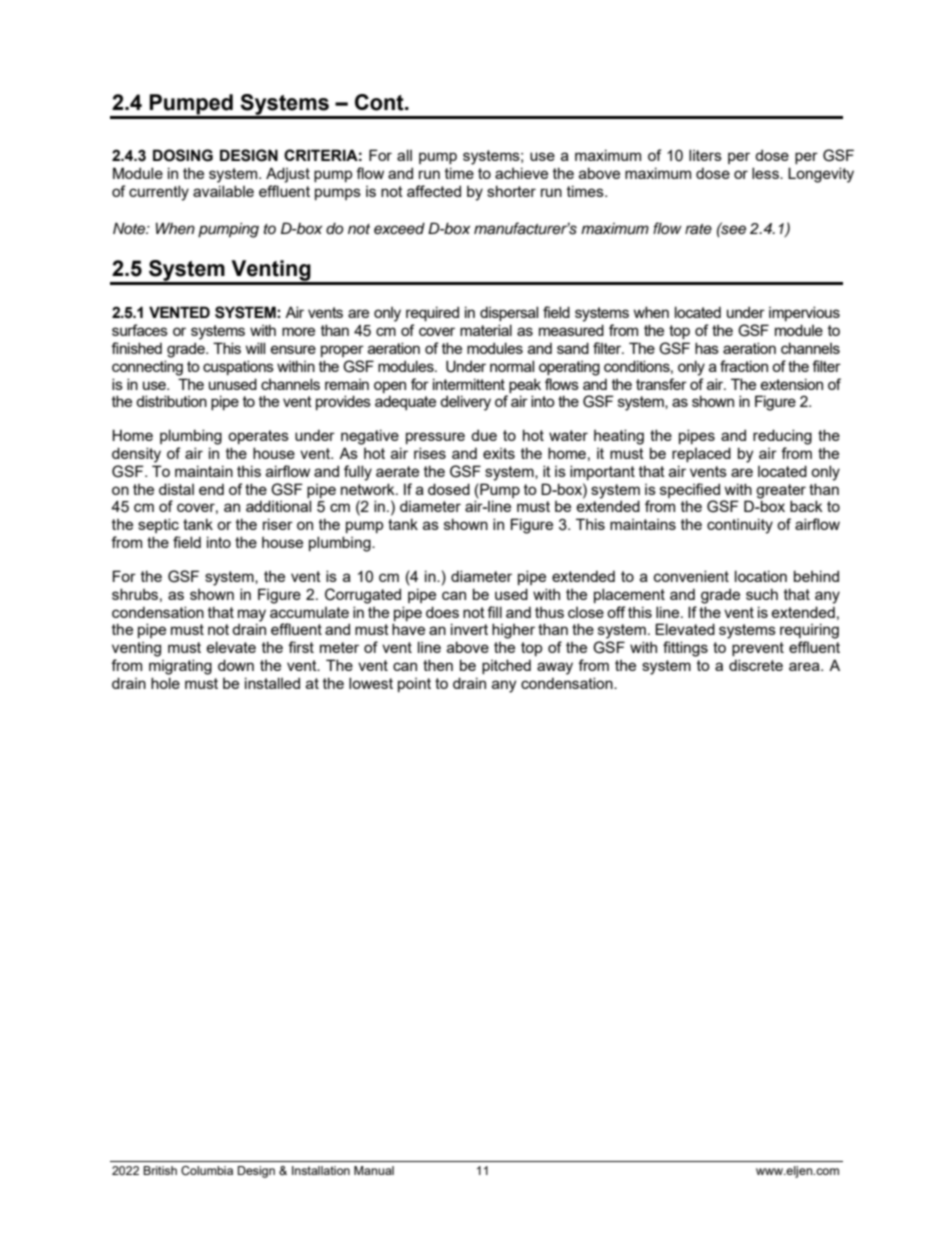  I want to click on Columbia, so click(207, 1170).
